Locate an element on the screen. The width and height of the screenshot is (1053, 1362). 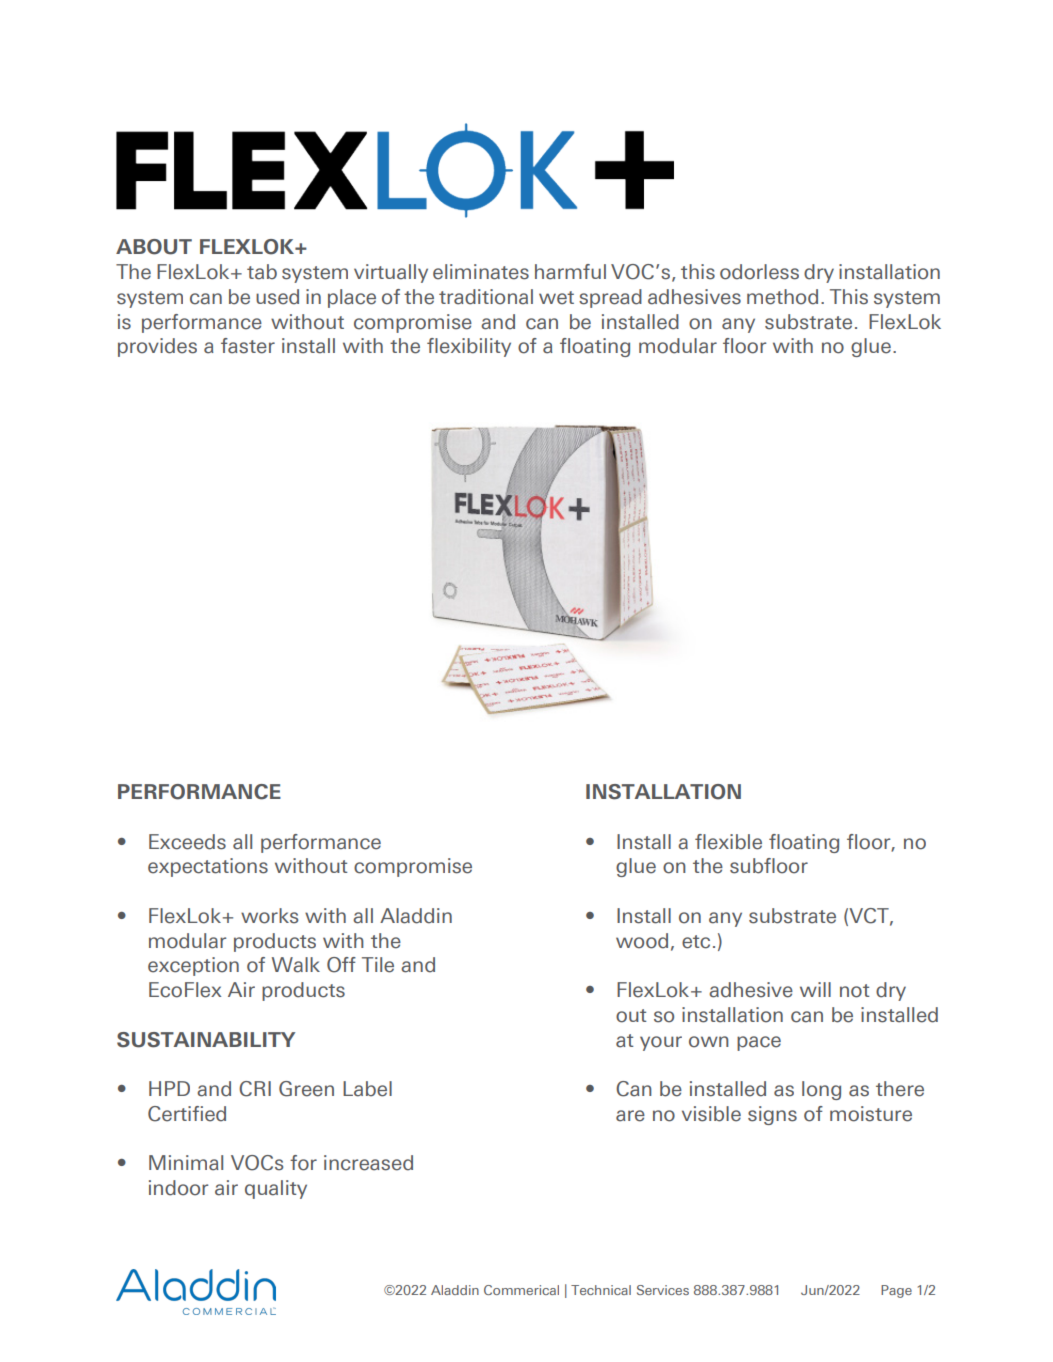
quality is located at coordinates (276, 1189).
